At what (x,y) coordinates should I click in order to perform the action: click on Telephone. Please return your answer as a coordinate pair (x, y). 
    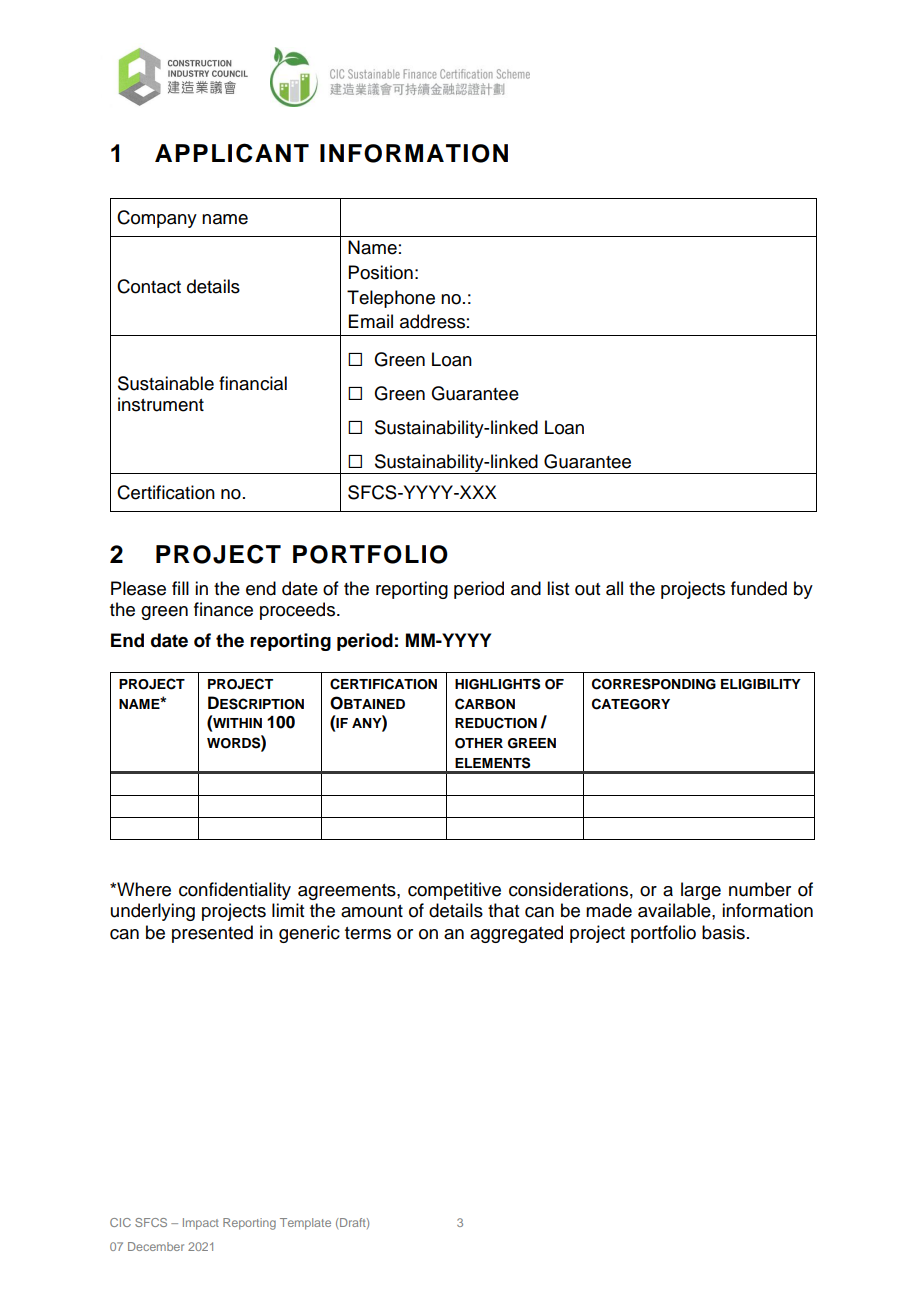
    Looking at the image, I should click on (391, 299).
